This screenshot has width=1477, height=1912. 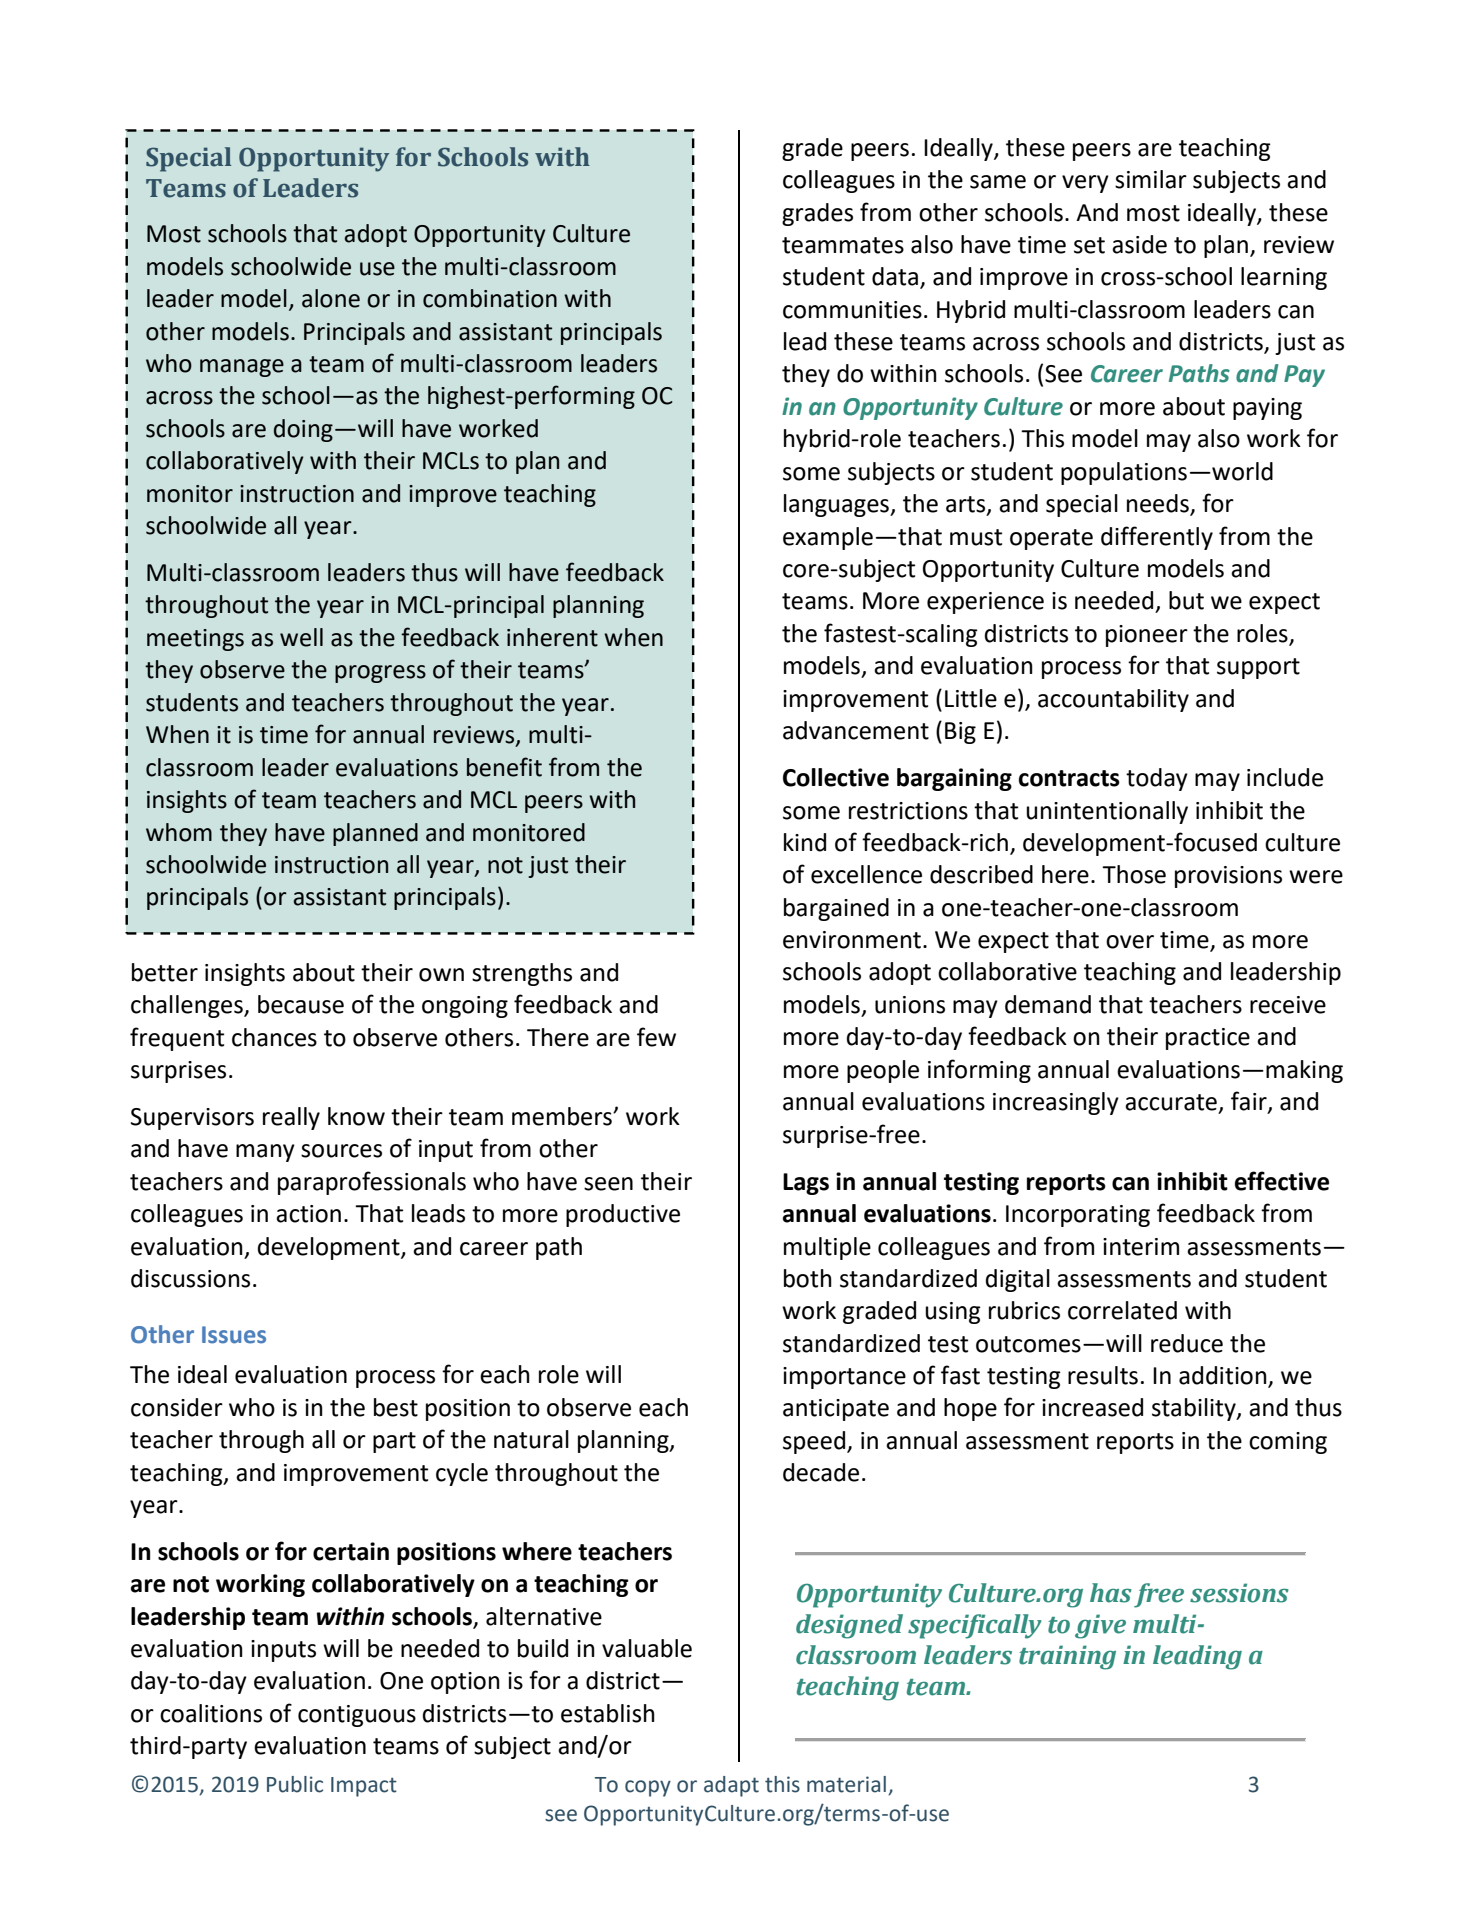 I want to click on aside, so click(x=1139, y=244).
